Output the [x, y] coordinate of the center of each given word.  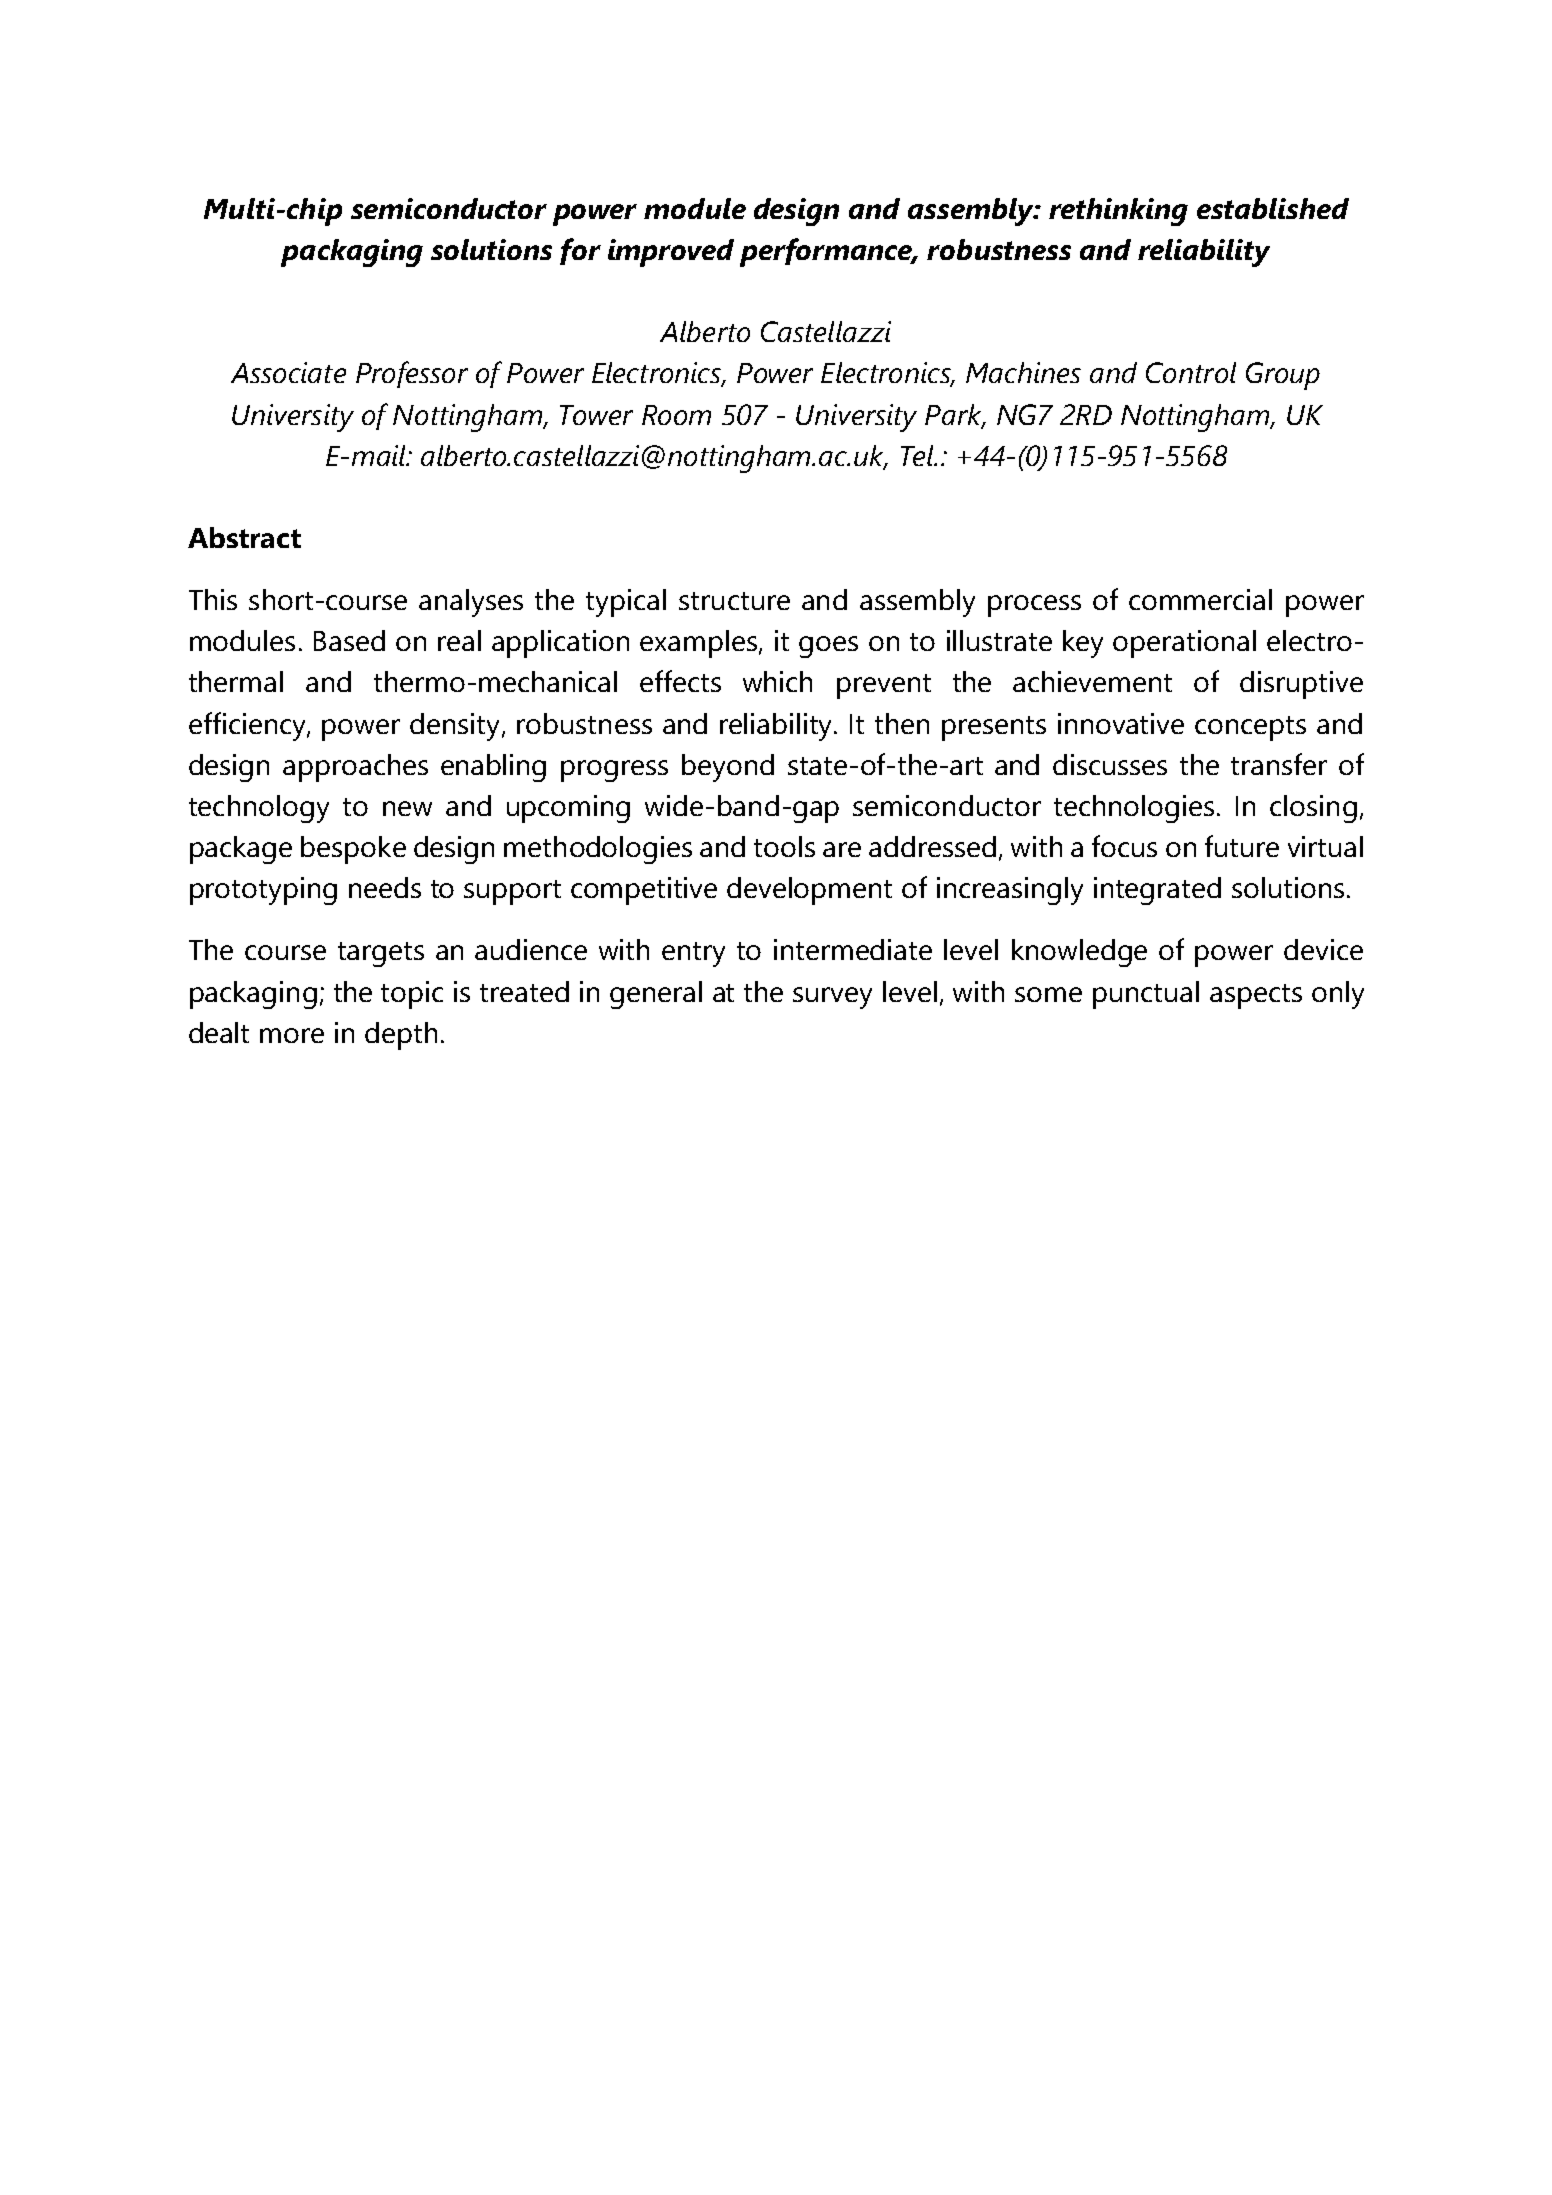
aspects [1256, 996]
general [656, 995]
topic [412, 995]
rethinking [1118, 212]
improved [671, 253]
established [1273, 208]
